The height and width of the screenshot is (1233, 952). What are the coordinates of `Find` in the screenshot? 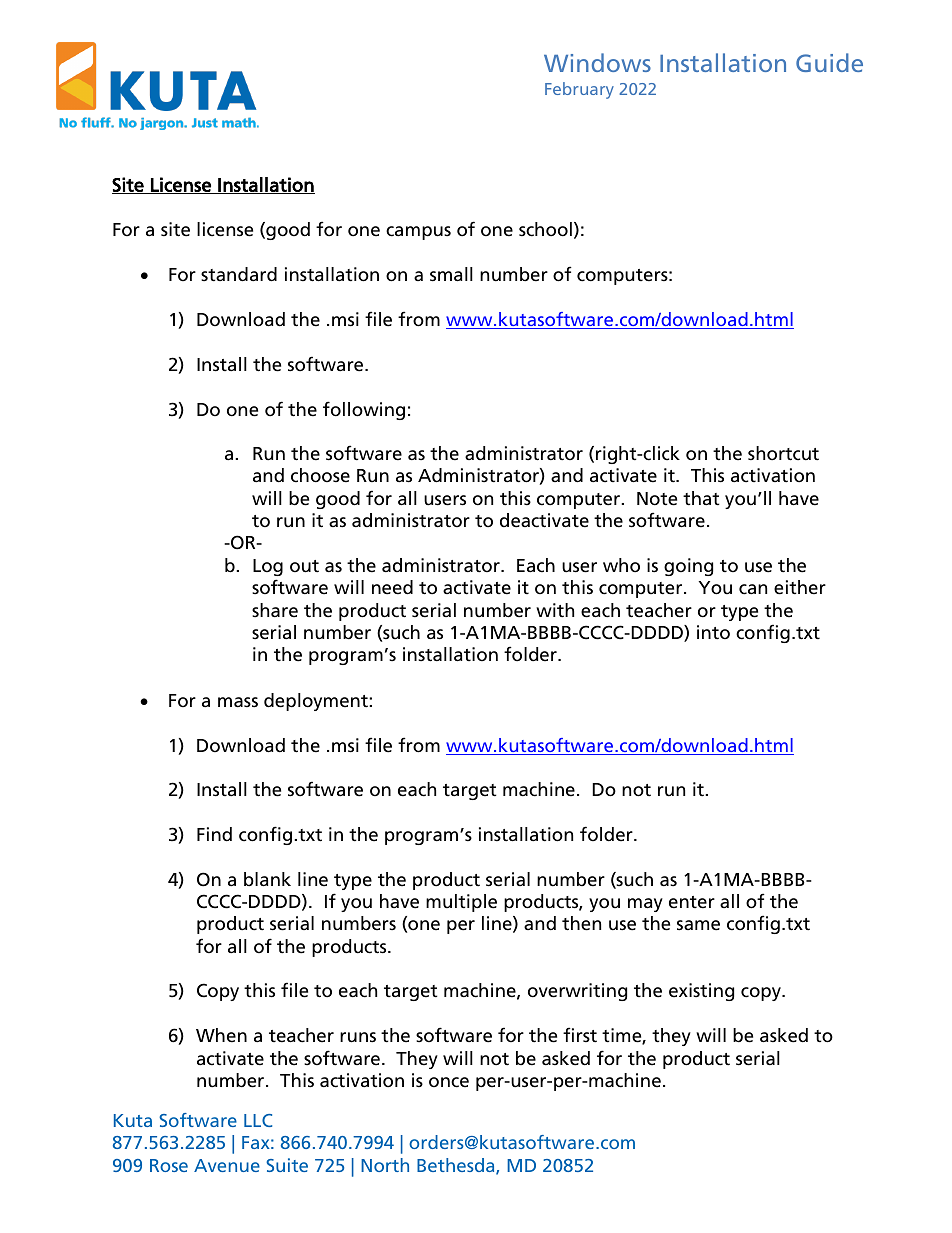 It's located at (214, 834).
